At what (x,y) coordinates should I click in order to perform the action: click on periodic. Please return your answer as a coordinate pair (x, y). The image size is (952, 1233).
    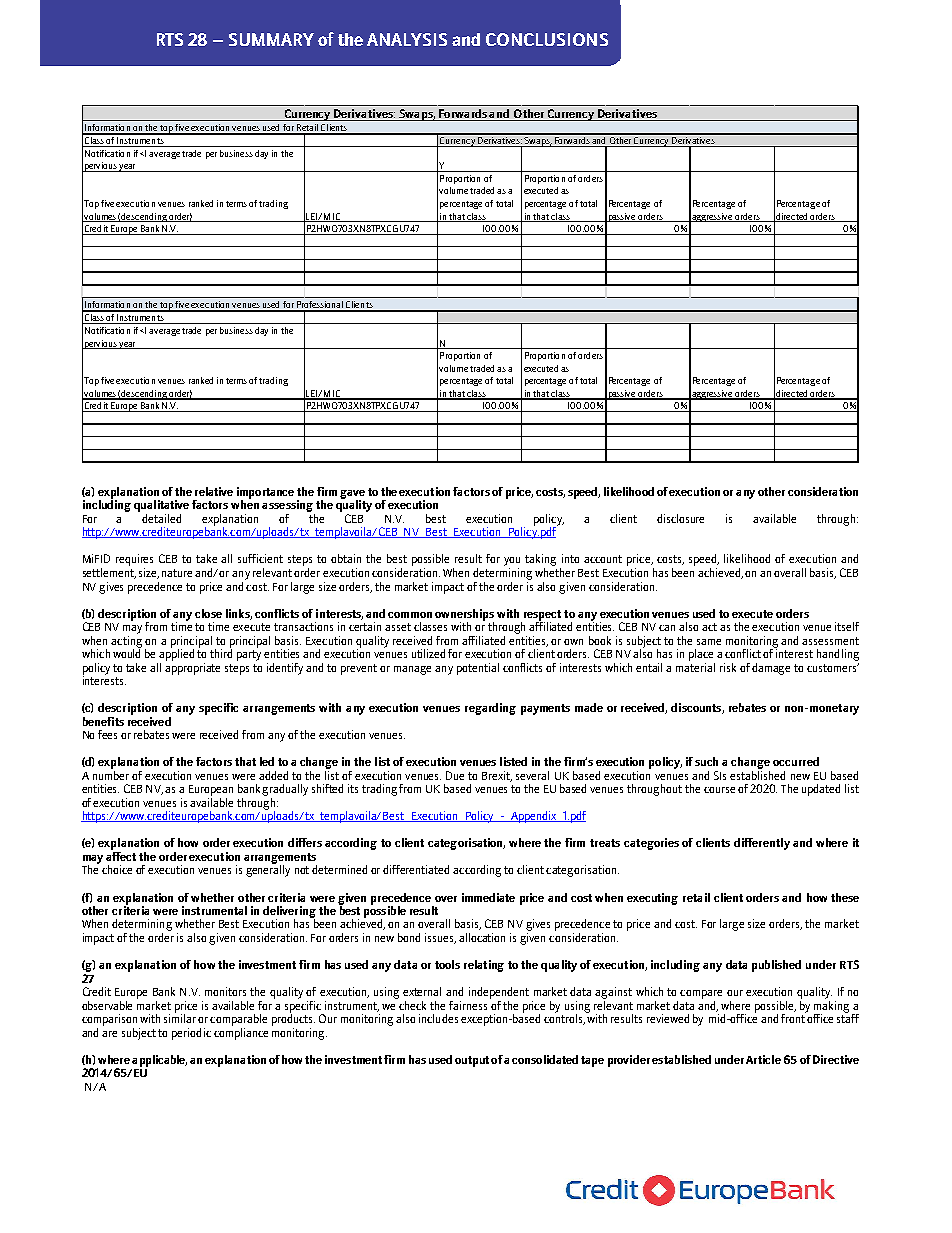
    Looking at the image, I should click on (191, 1034).
